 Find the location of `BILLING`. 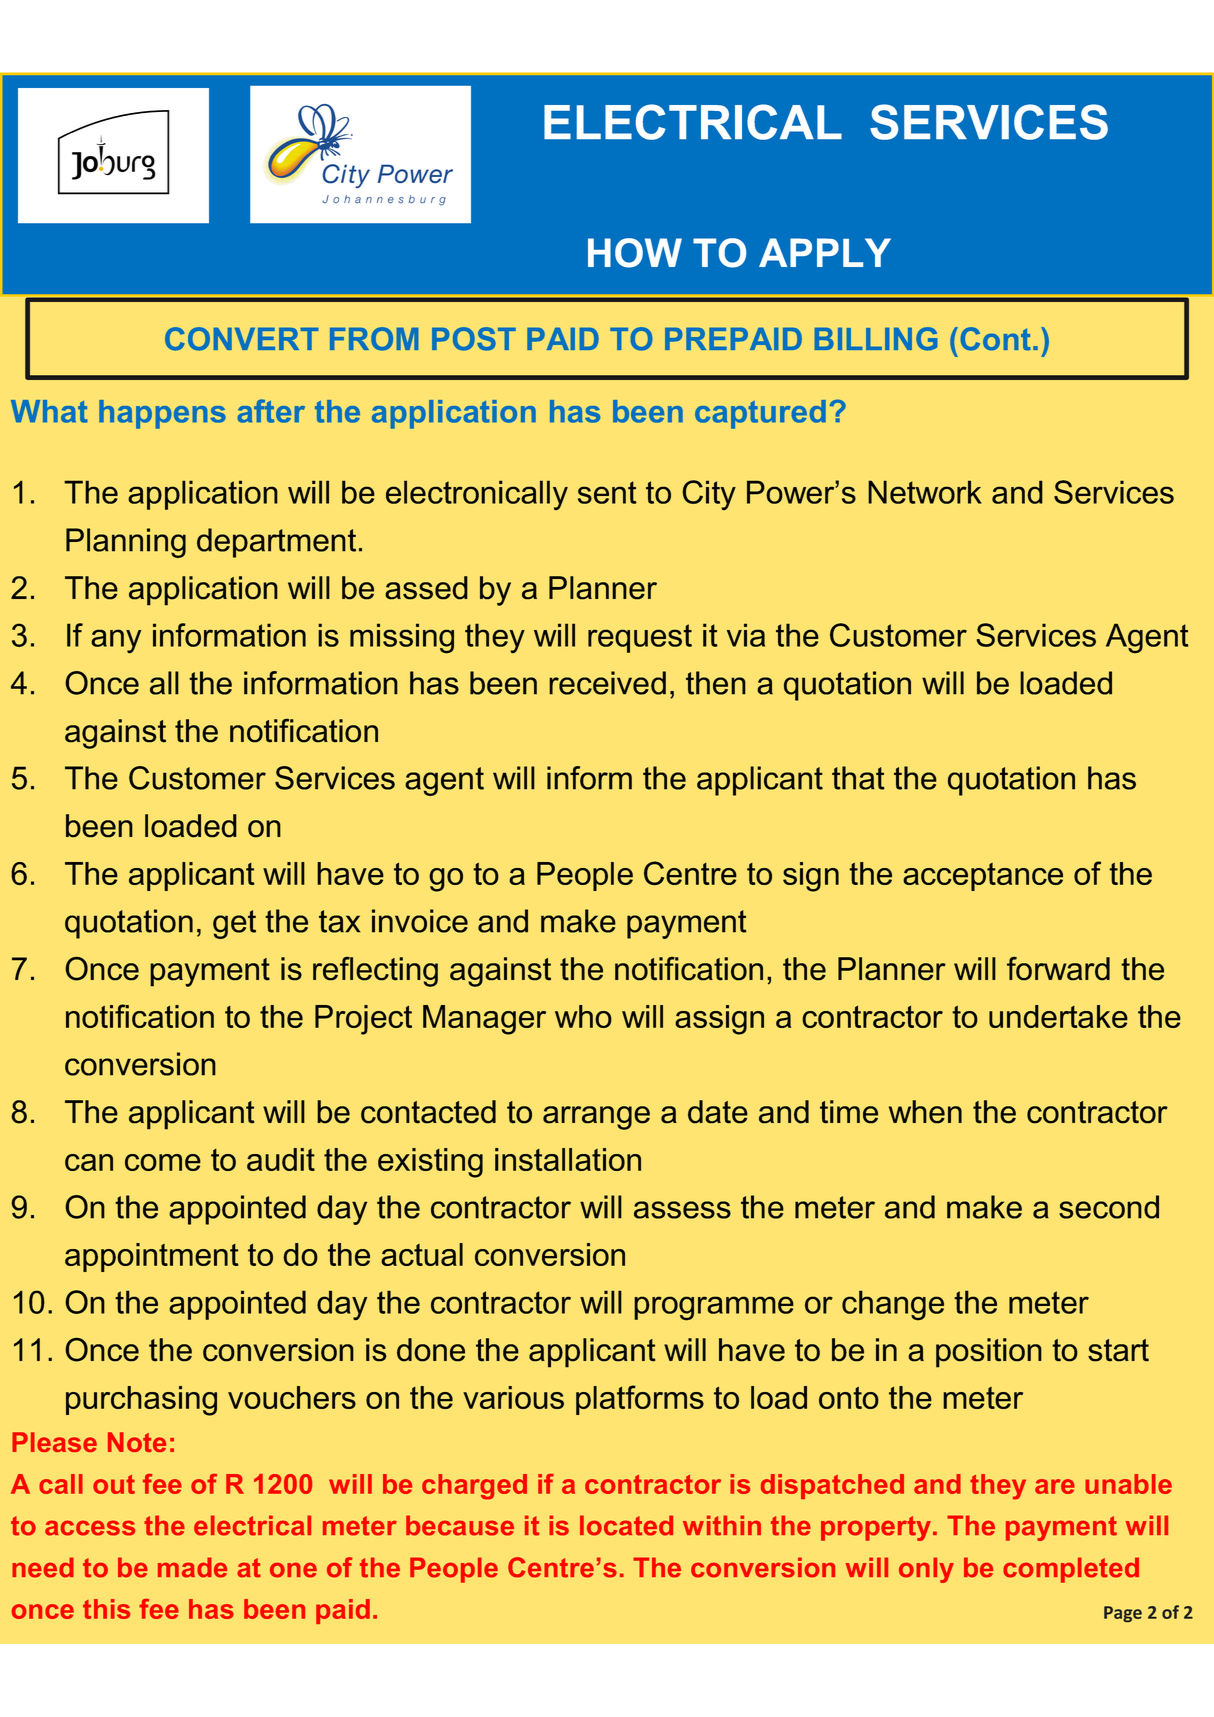

BILLING is located at coordinates (876, 339).
